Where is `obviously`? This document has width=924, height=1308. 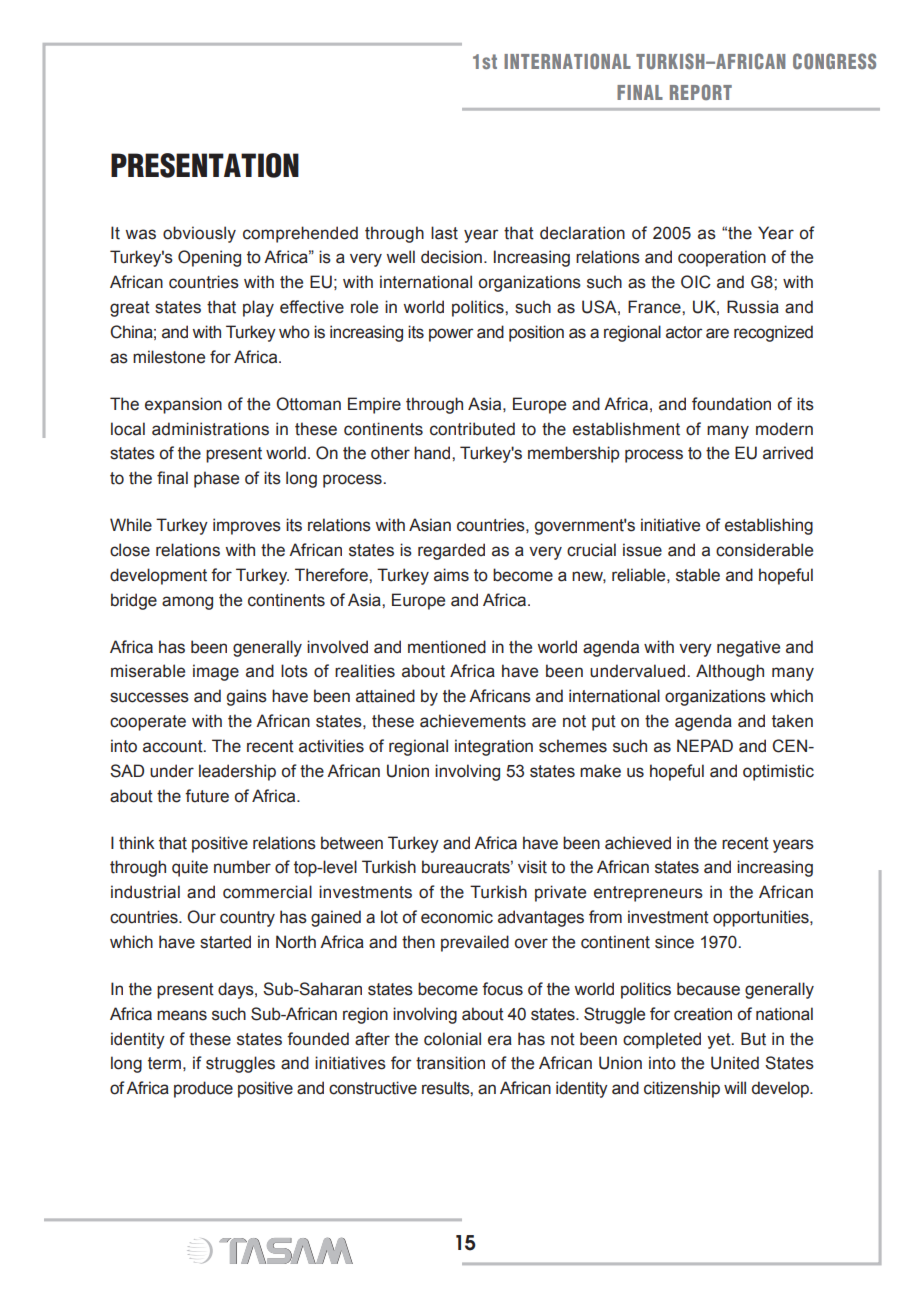
obviously is located at coordinates (199, 234).
